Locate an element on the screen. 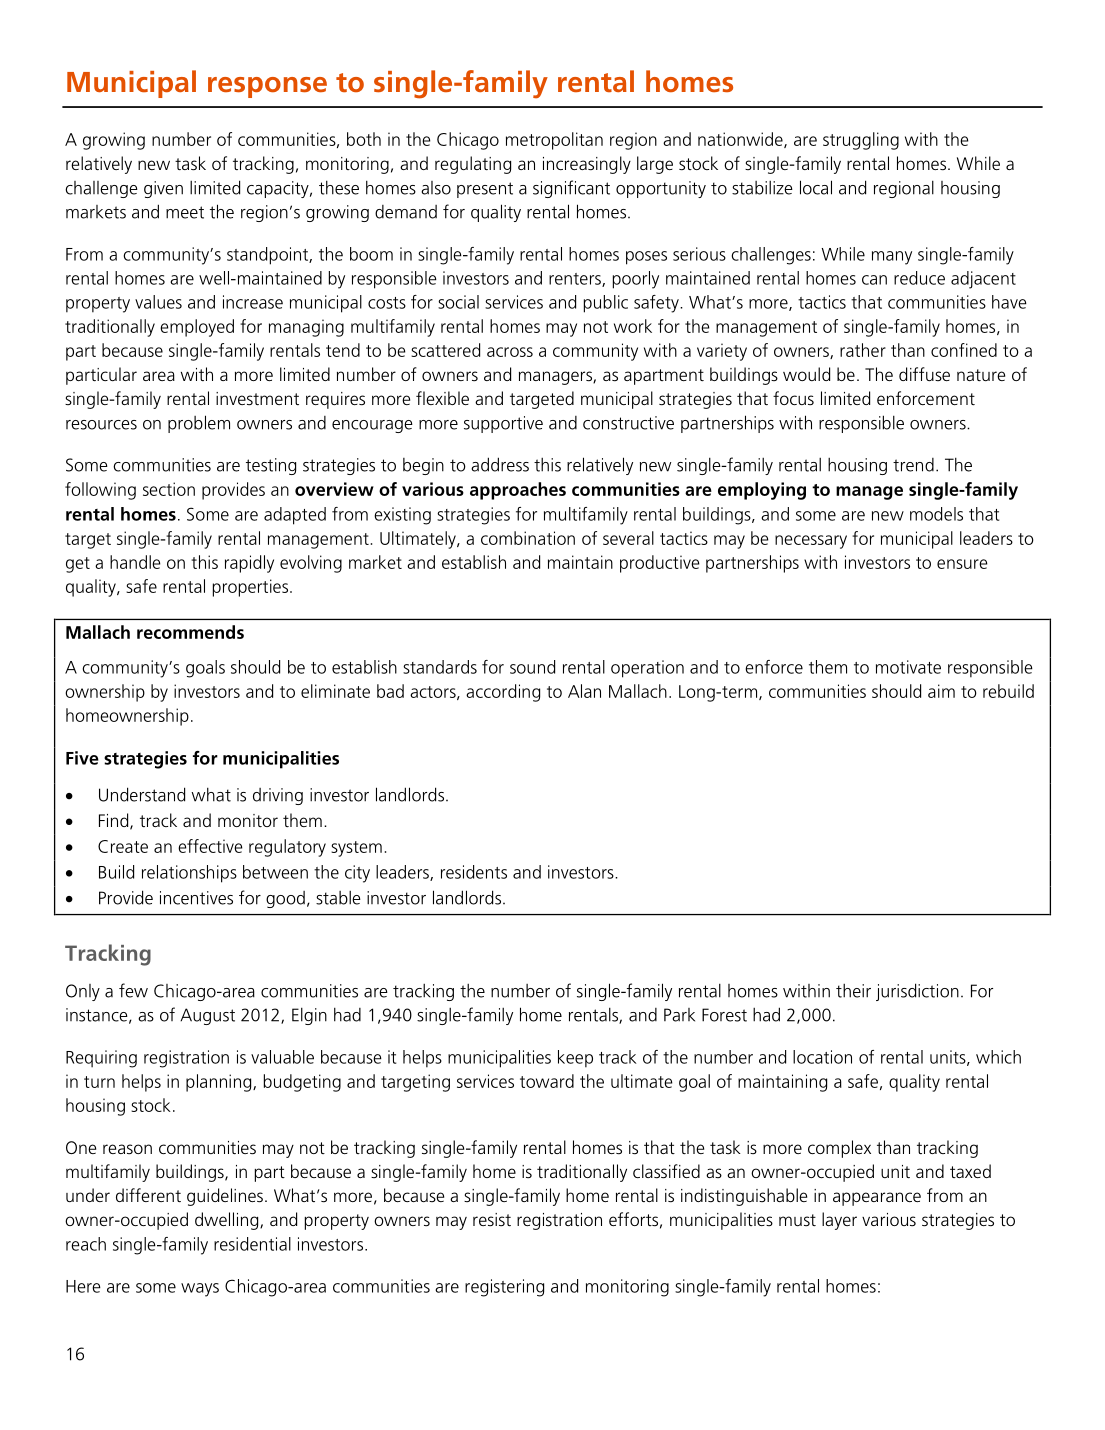 The height and width of the screenshot is (1430, 1105). ways is located at coordinates (200, 1290).
